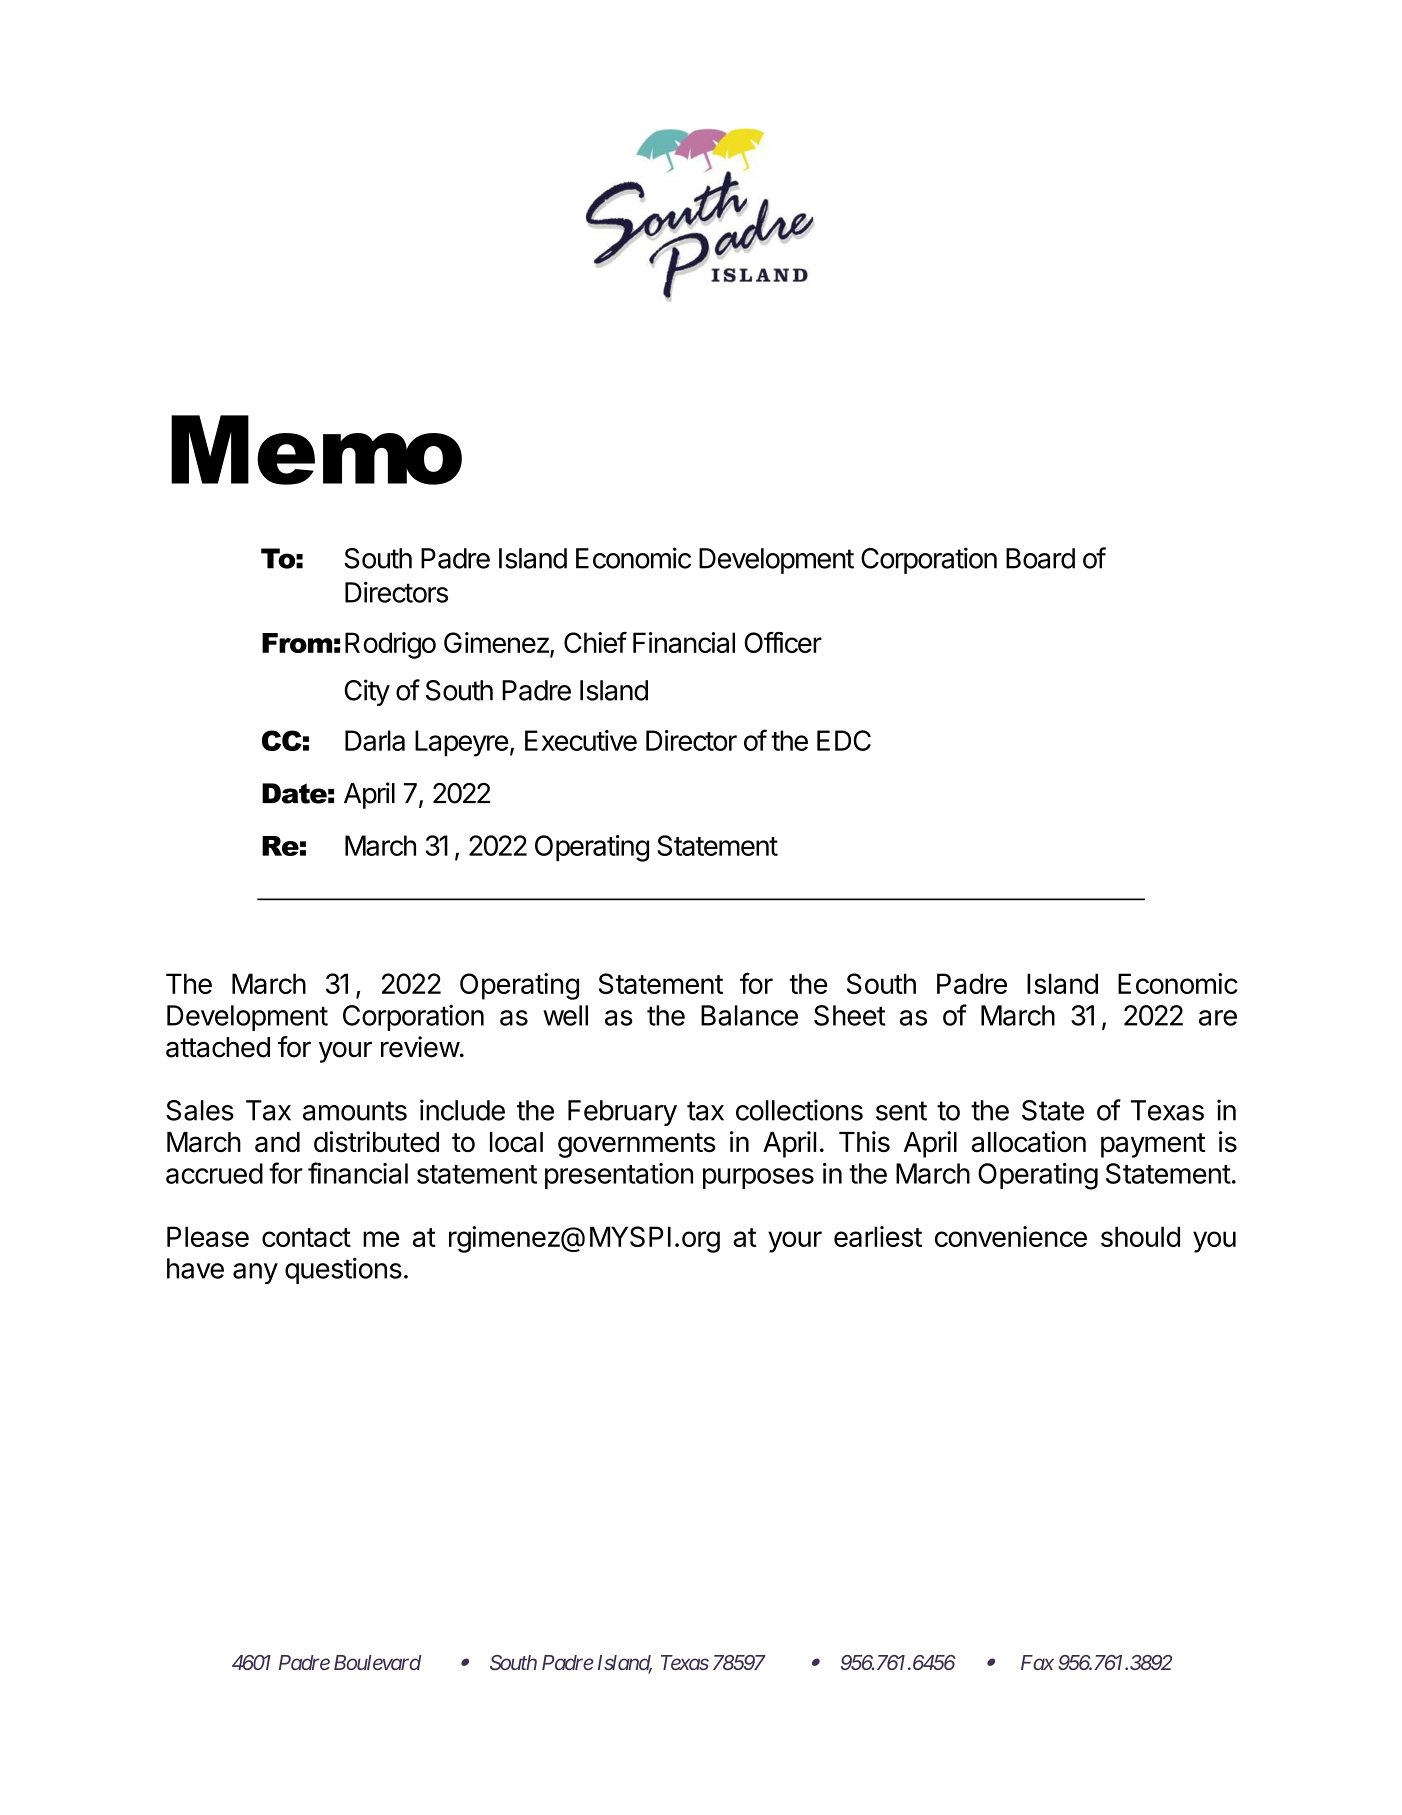 Image resolution: width=1402 pixels, height=1815 pixels. Describe the element at coordinates (1218, 1018) in the image. I see `are` at that location.
